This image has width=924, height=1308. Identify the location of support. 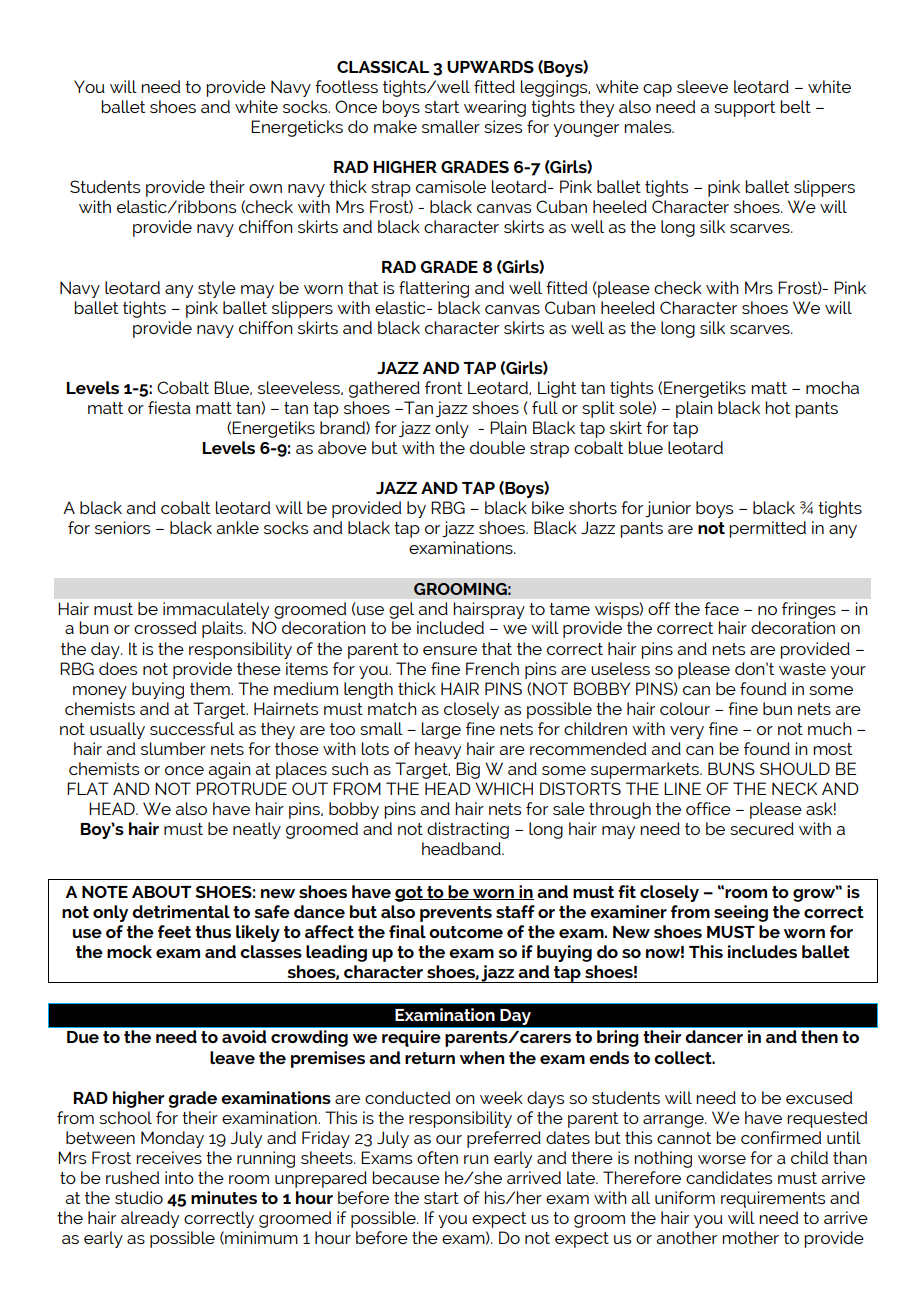
(744, 109).
